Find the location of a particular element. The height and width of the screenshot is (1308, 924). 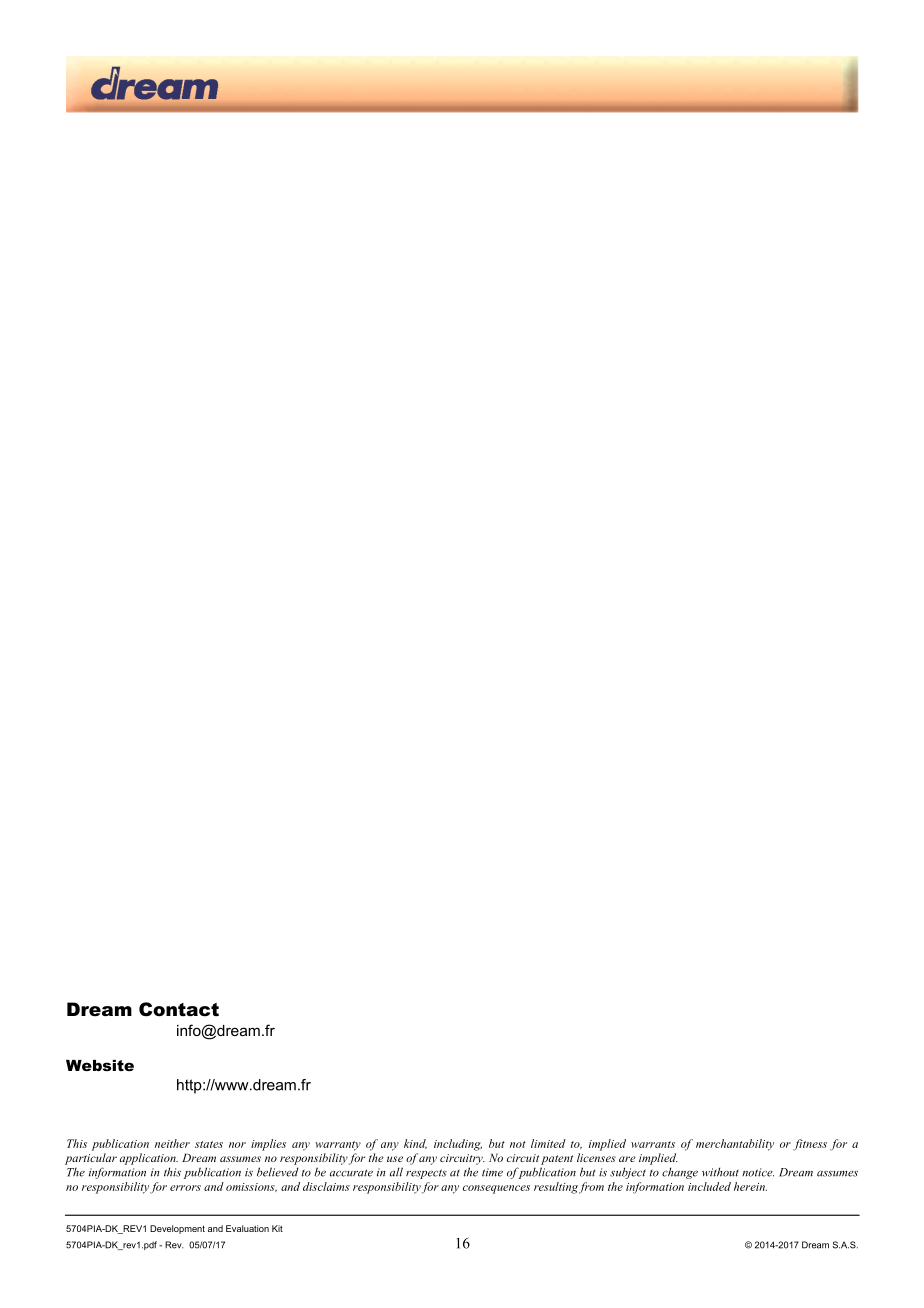

Kit is located at coordinates (277, 1228).
